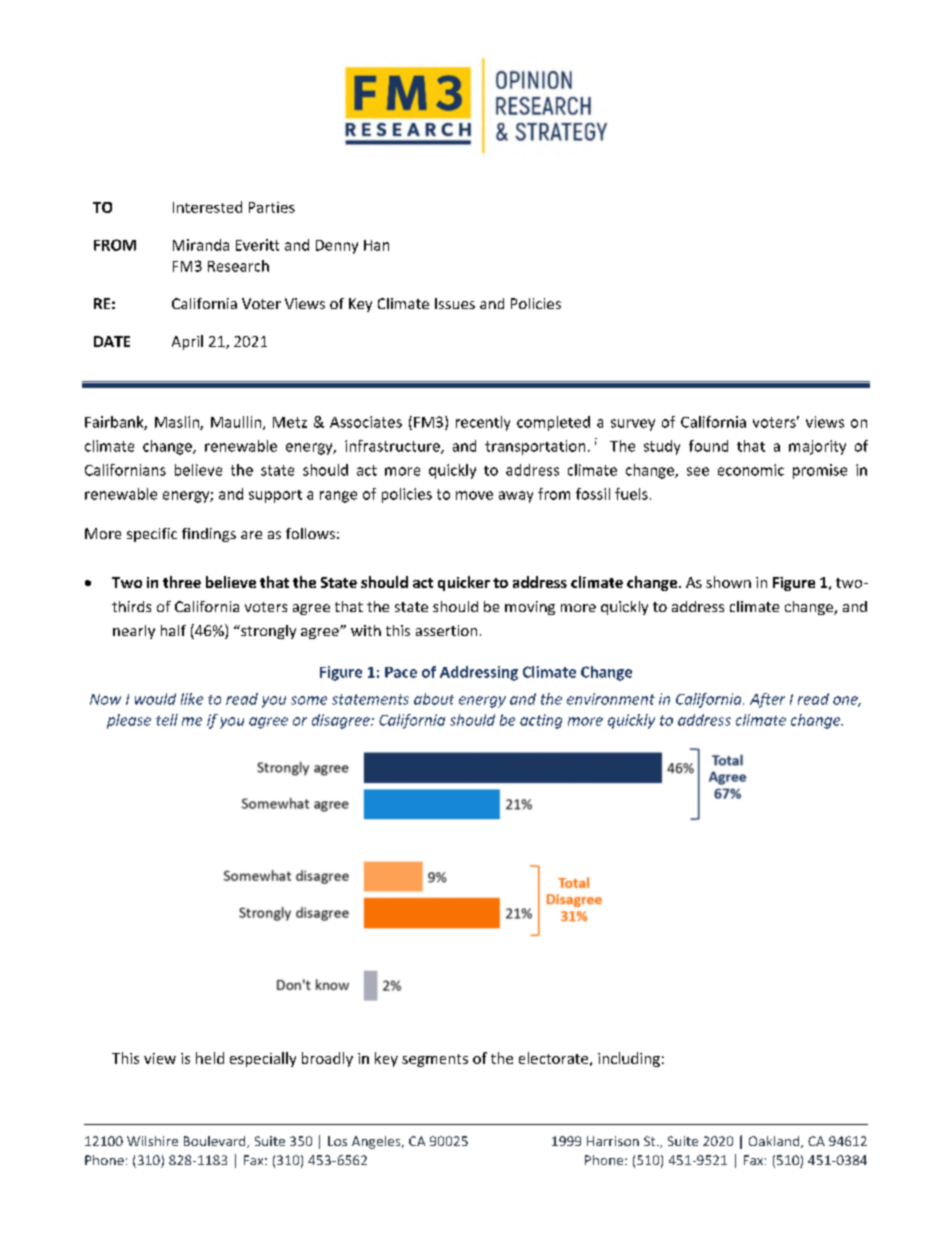  I want to click on Issues, so click(455, 303).
